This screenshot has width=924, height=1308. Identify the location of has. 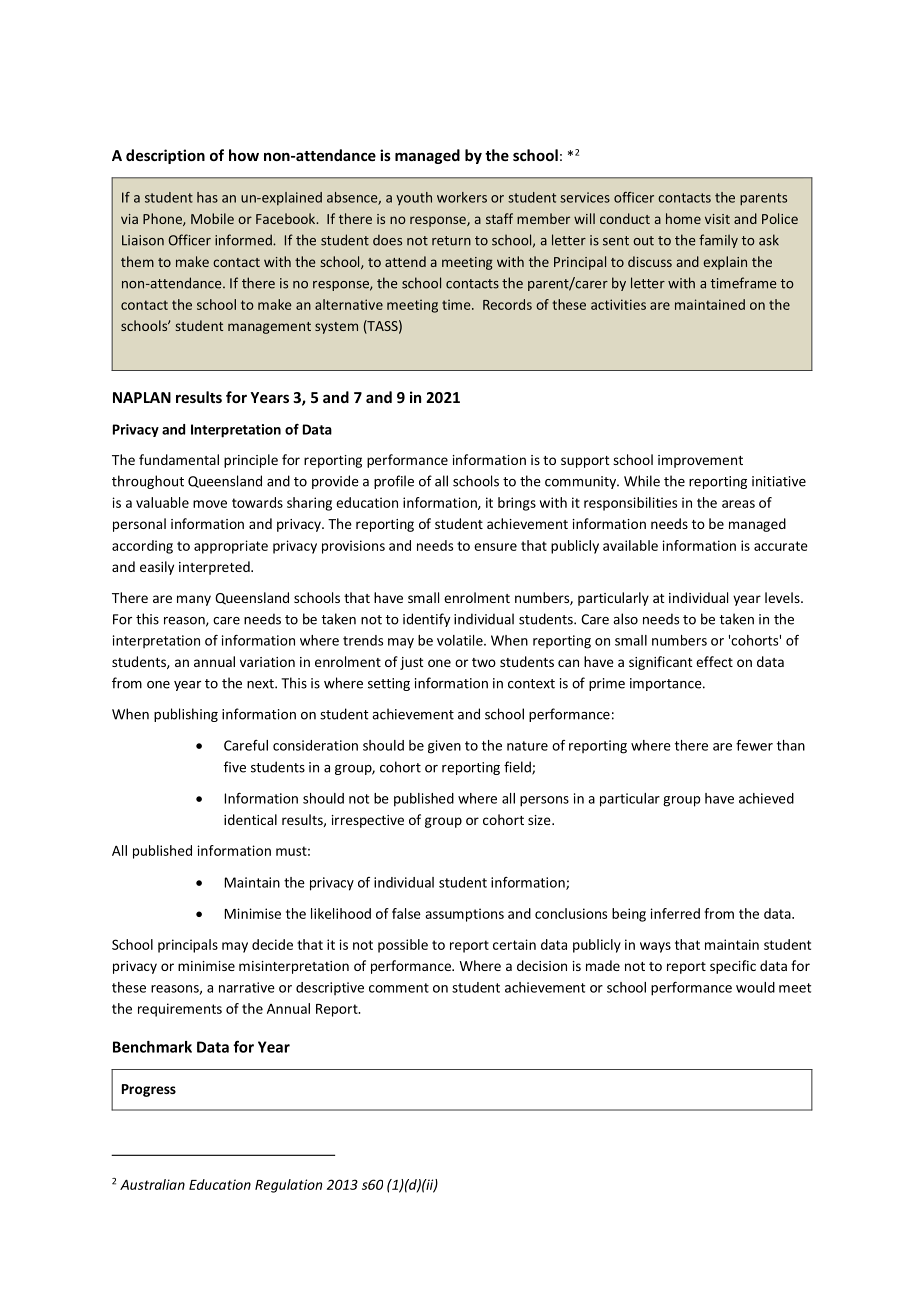
(207, 197).
